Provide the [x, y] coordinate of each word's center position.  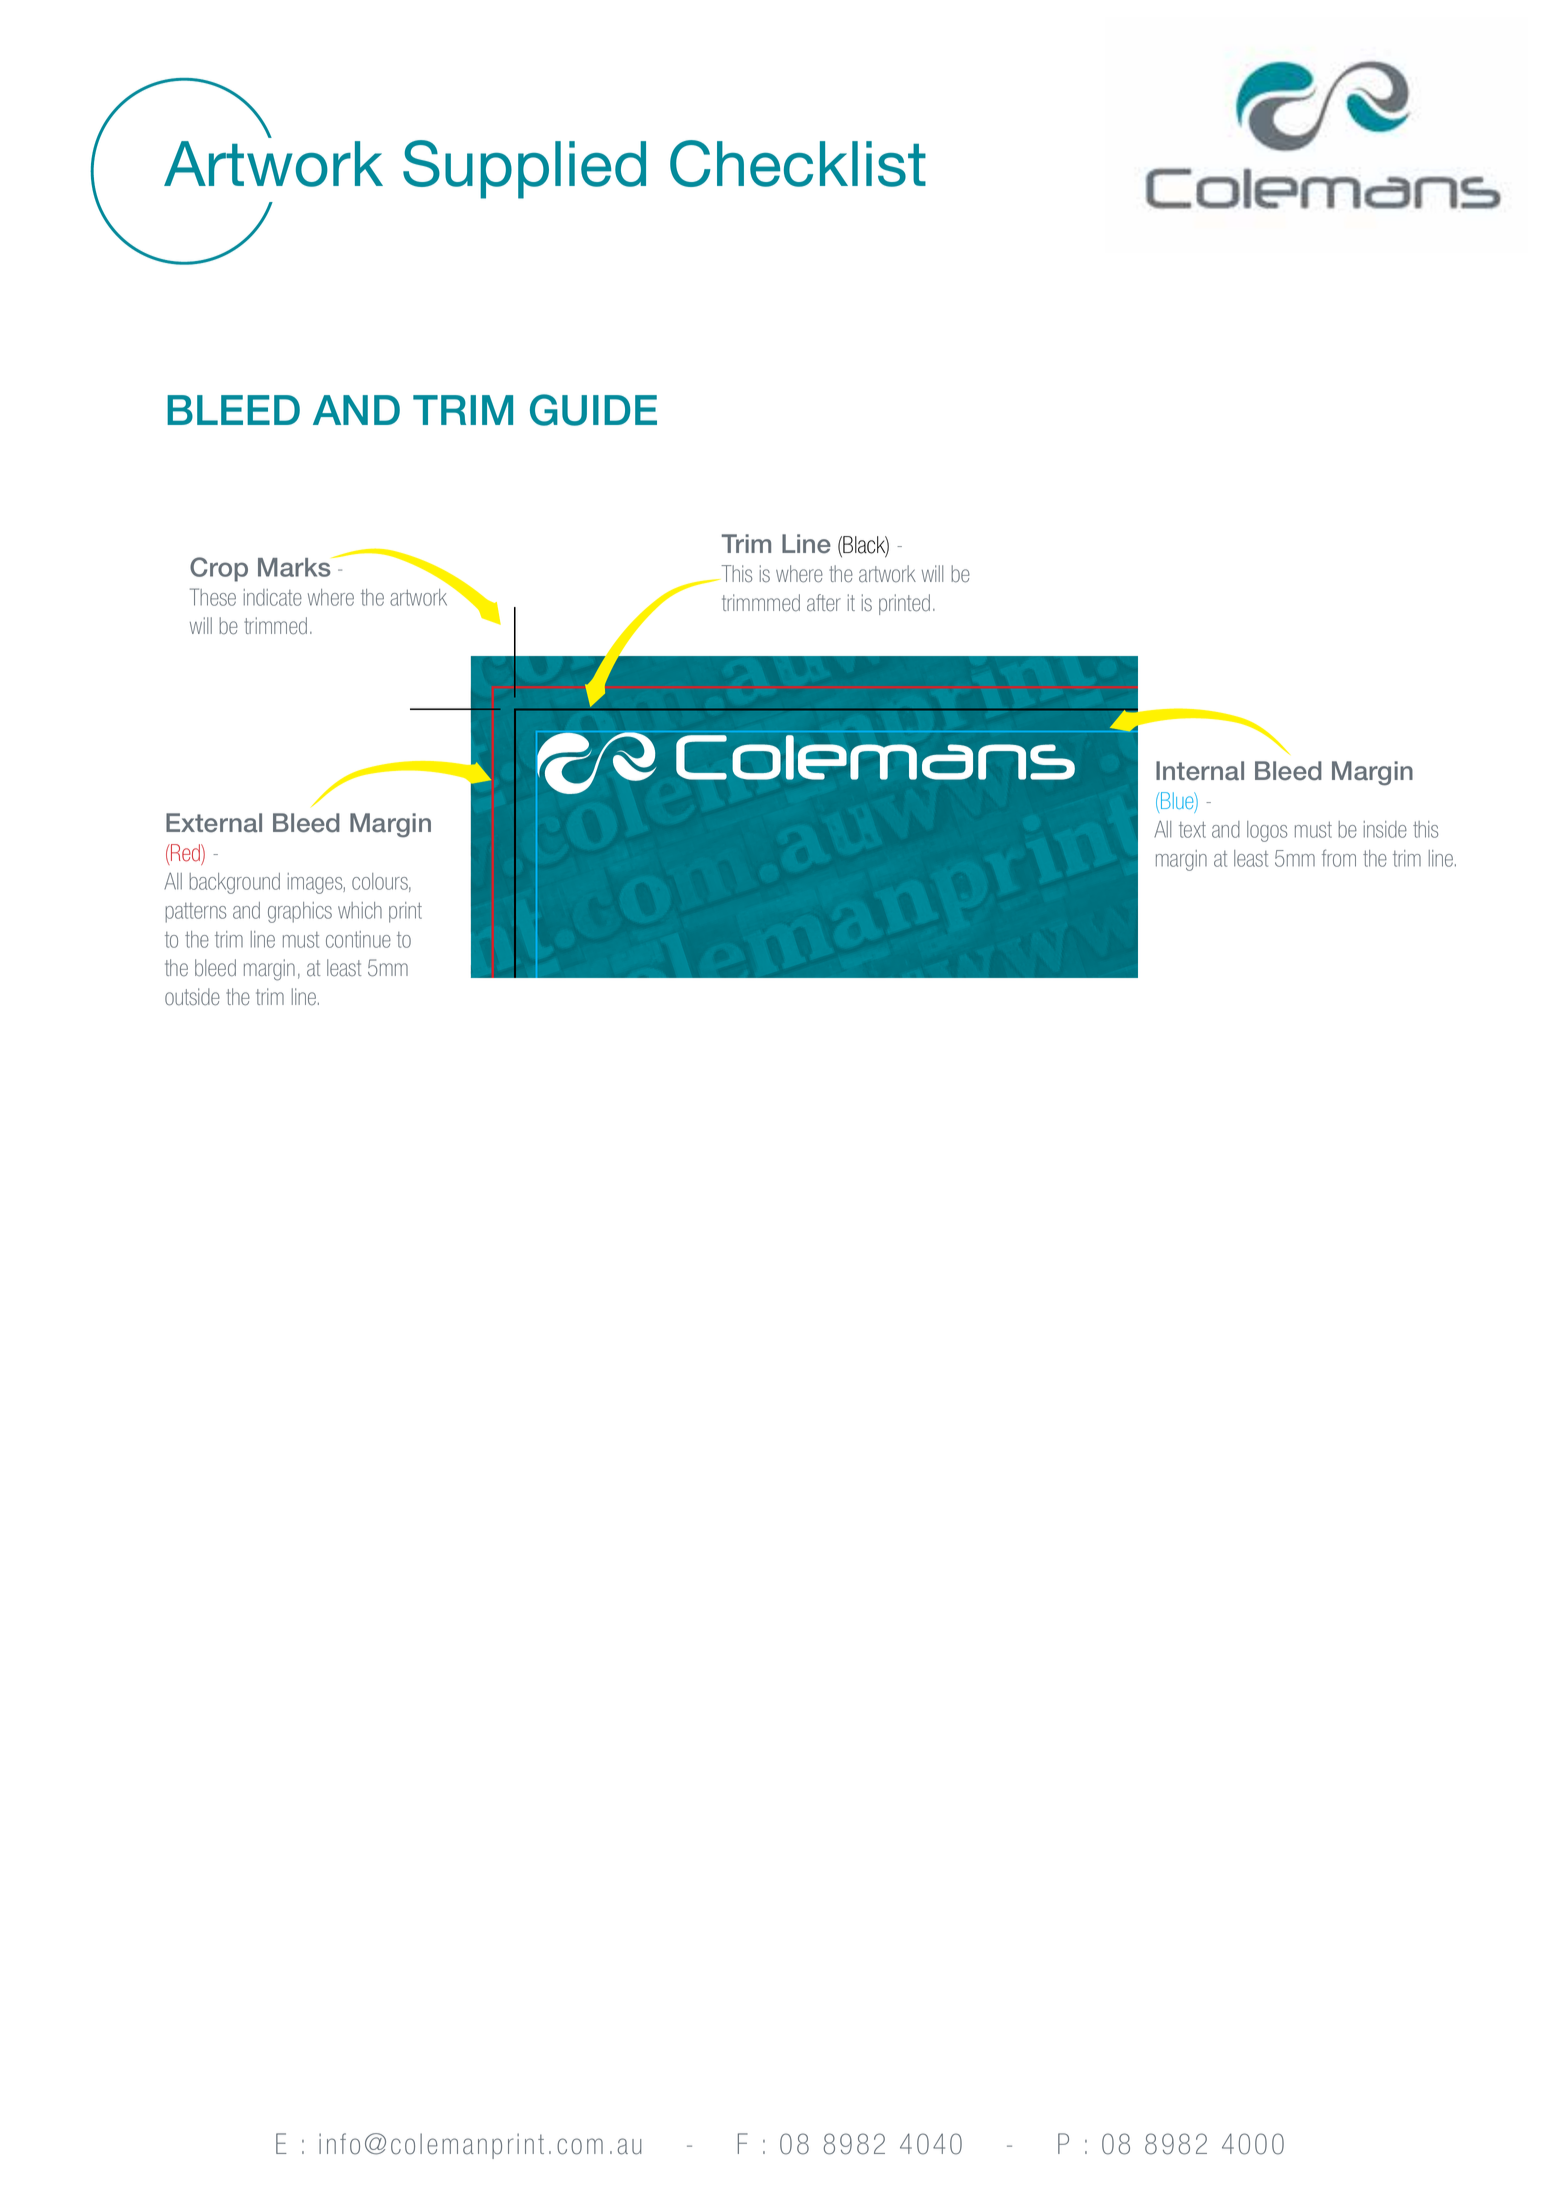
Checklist [798, 163]
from [1339, 858]
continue [358, 939]
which [360, 910]
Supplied [524, 169]
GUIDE [593, 410]
